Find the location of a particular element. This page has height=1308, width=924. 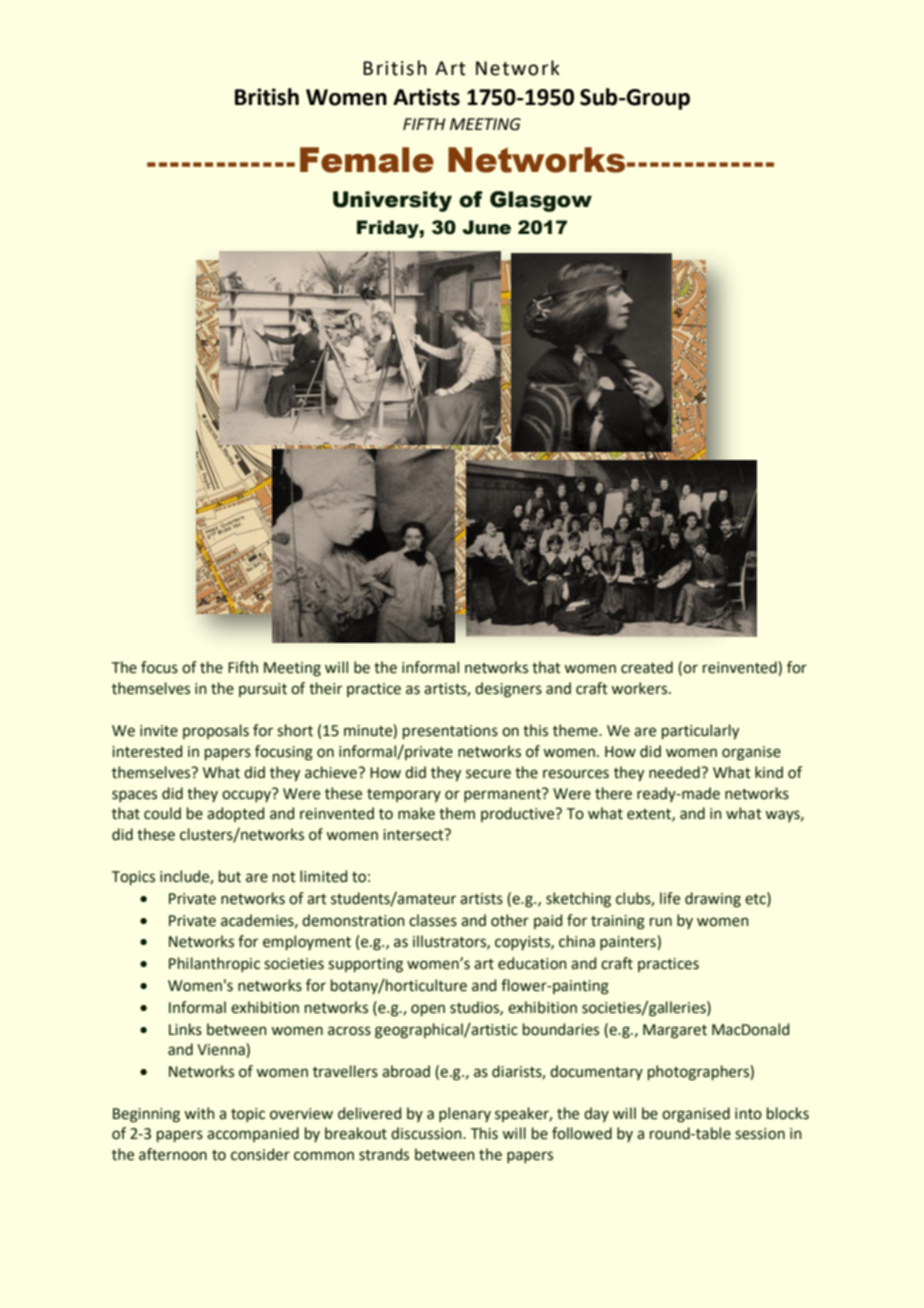

Glasgow is located at coordinates (541, 201).
